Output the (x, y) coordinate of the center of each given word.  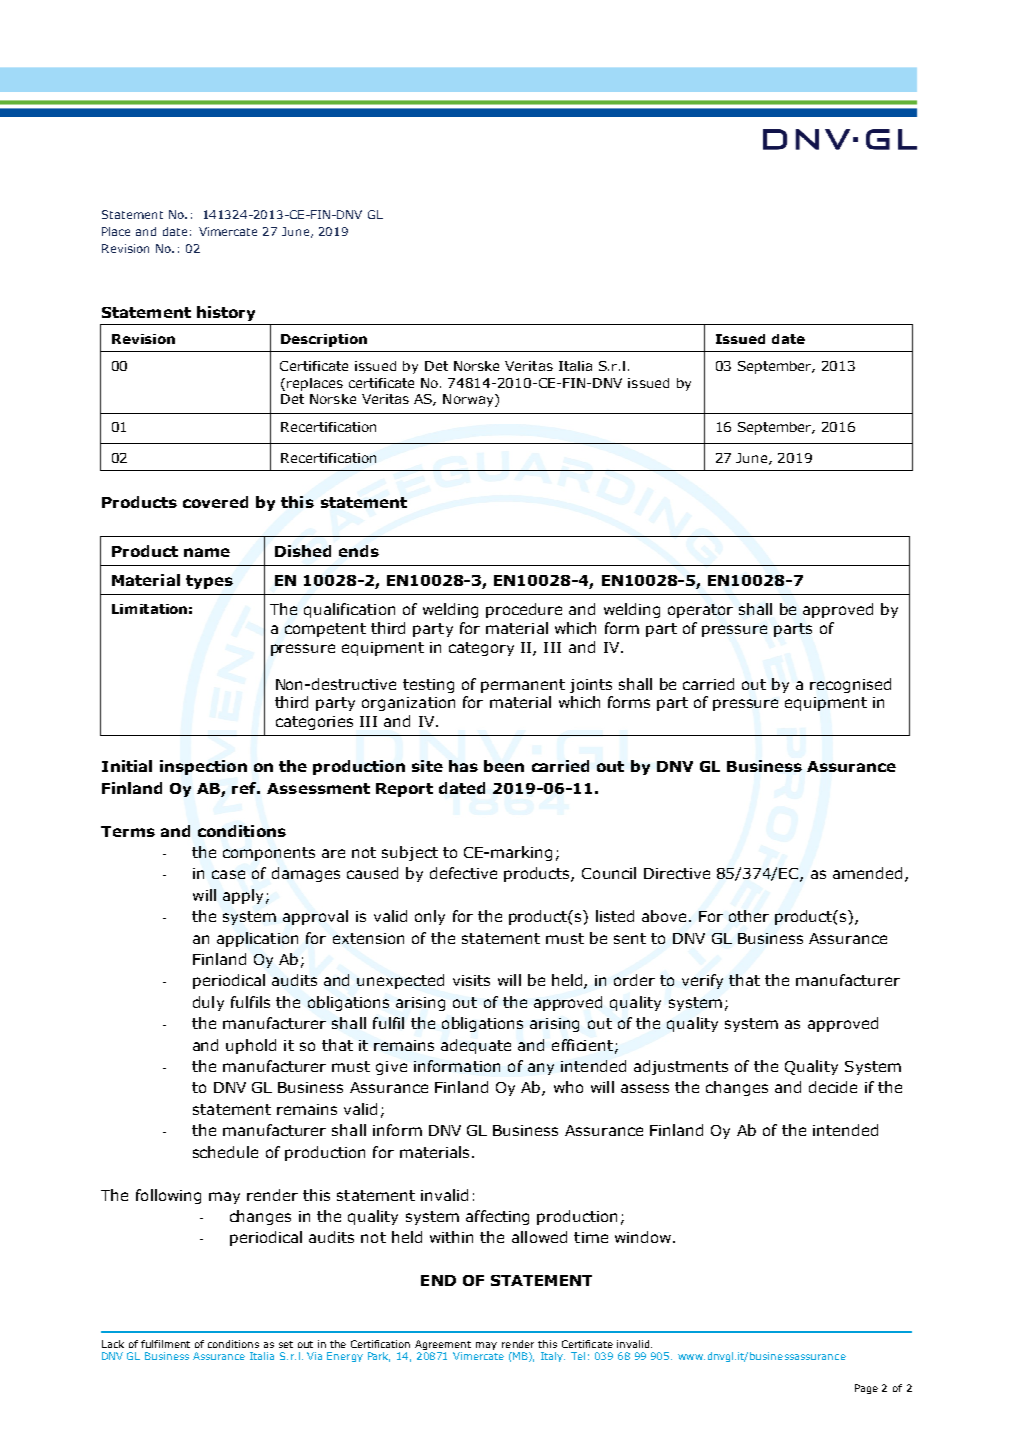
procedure (524, 610)
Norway (469, 400)
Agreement (443, 1345)
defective (463, 873)
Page (866, 1389)
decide (833, 1087)
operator (700, 611)
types (209, 582)
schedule (225, 1152)
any (541, 1069)
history (226, 313)
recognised (850, 685)
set (286, 1344)
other (749, 916)
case (228, 874)
